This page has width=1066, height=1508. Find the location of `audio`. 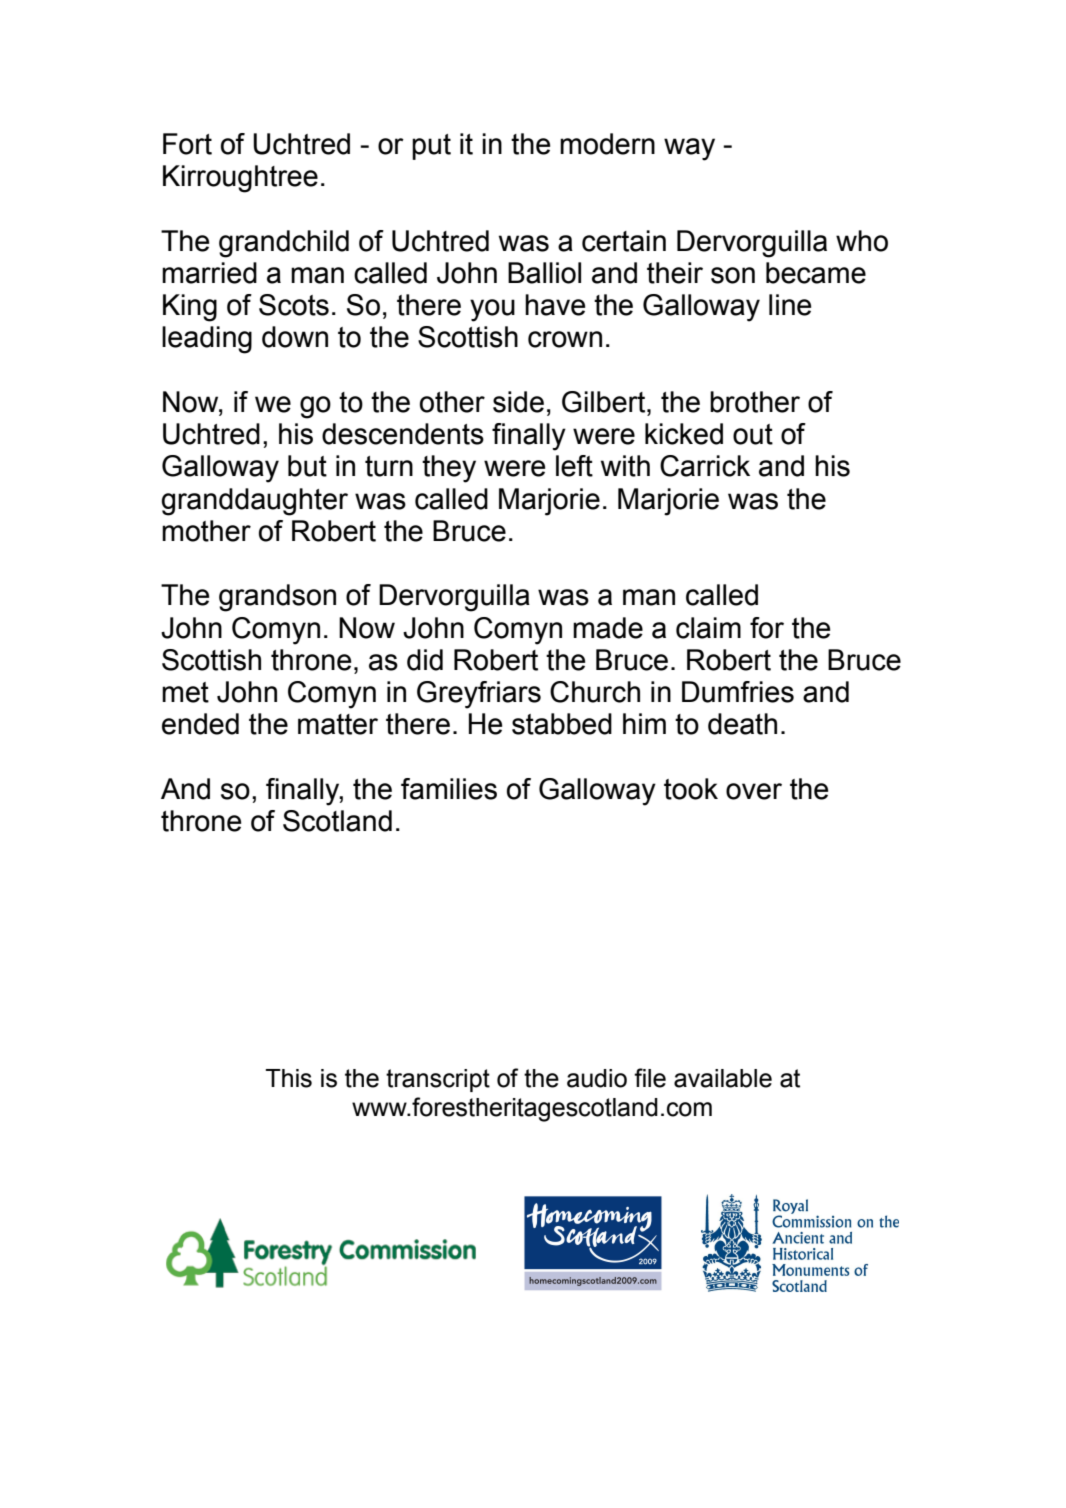

audio is located at coordinates (597, 1078).
